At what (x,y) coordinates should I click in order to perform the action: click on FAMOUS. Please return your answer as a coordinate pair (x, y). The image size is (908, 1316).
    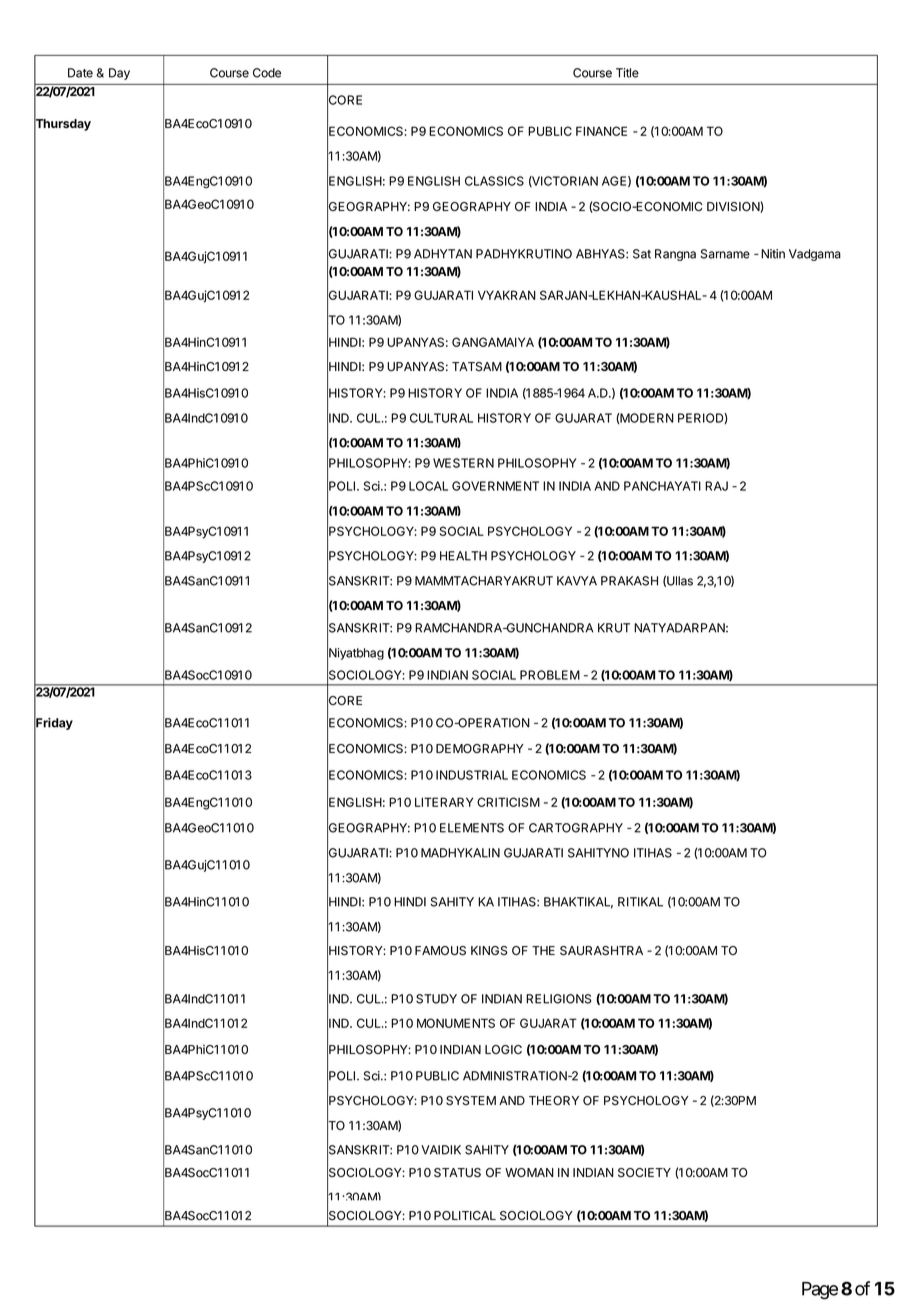
    Looking at the image, I should click on (440, 951).
